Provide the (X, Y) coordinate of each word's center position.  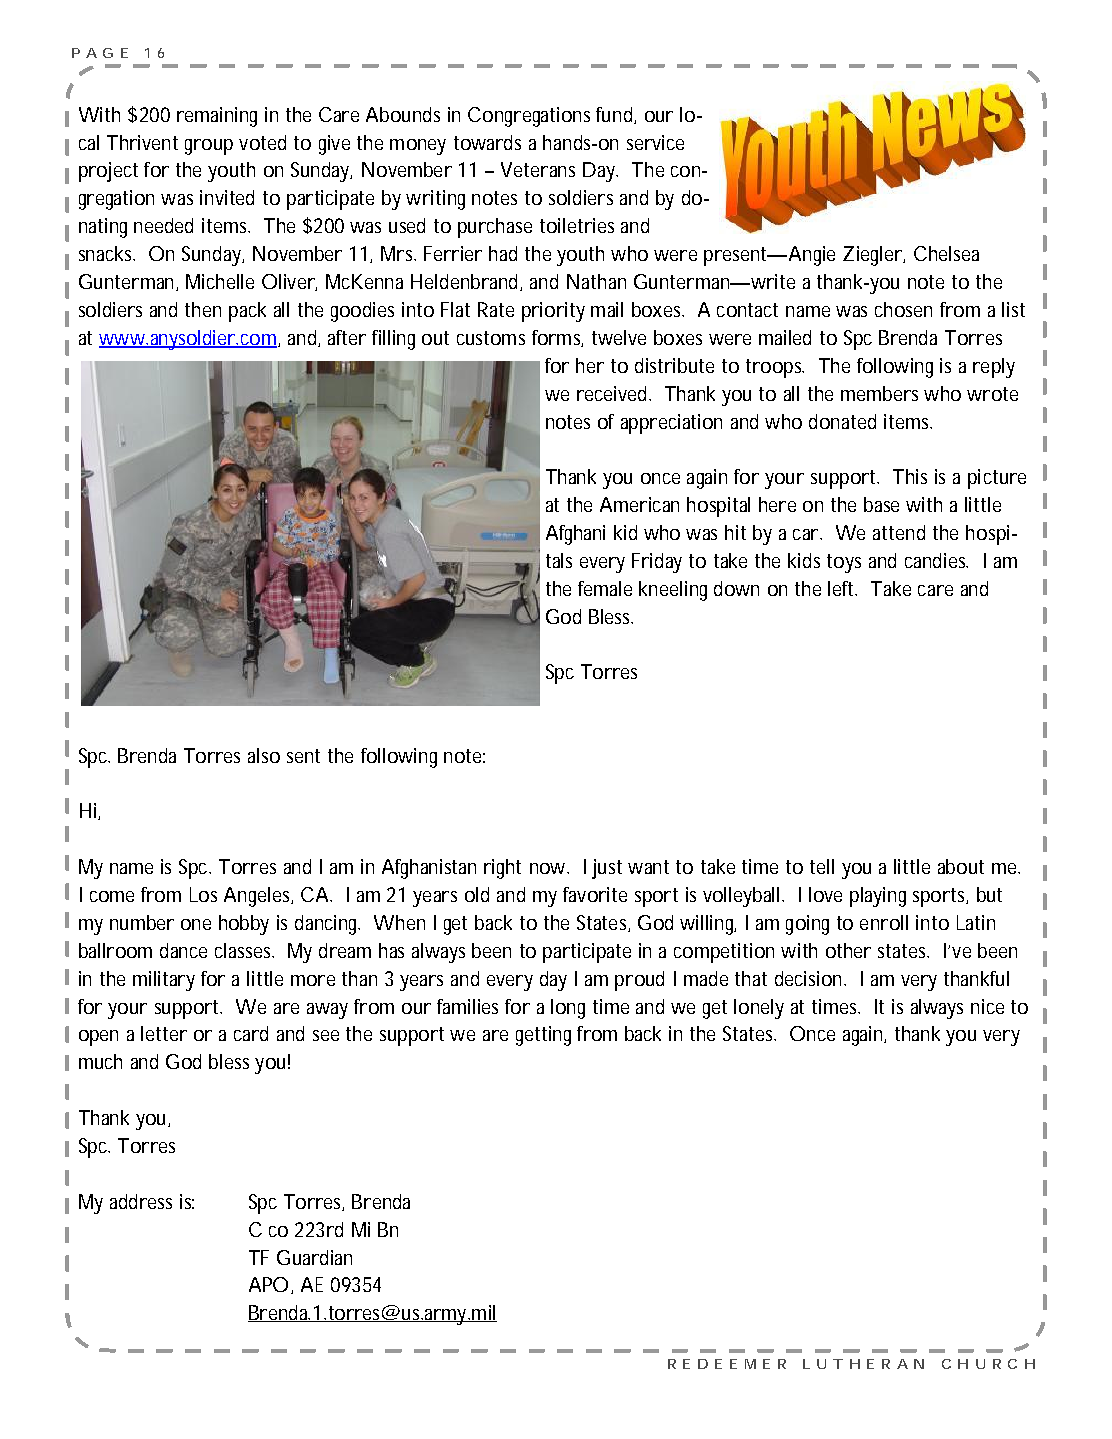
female (605, 588)
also (264, 755)
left (842, 588)
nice (987, 1006)
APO (268, 1284)
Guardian (314, 1257)
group (209, 147)
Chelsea (946, 253)
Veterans (538, 169)
